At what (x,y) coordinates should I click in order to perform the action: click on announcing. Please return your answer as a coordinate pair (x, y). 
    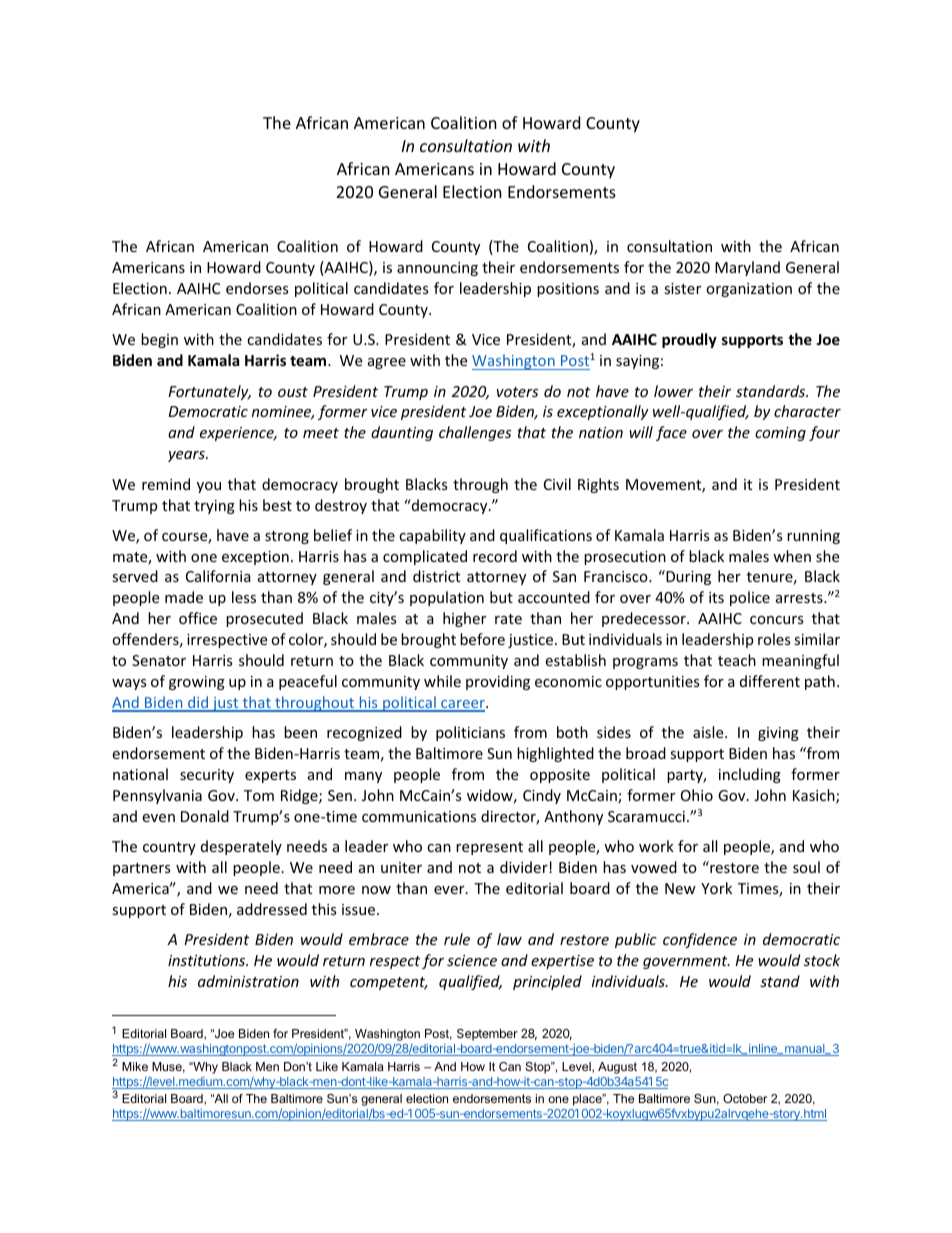
    Looking at the image, I should click on (437, 269).
